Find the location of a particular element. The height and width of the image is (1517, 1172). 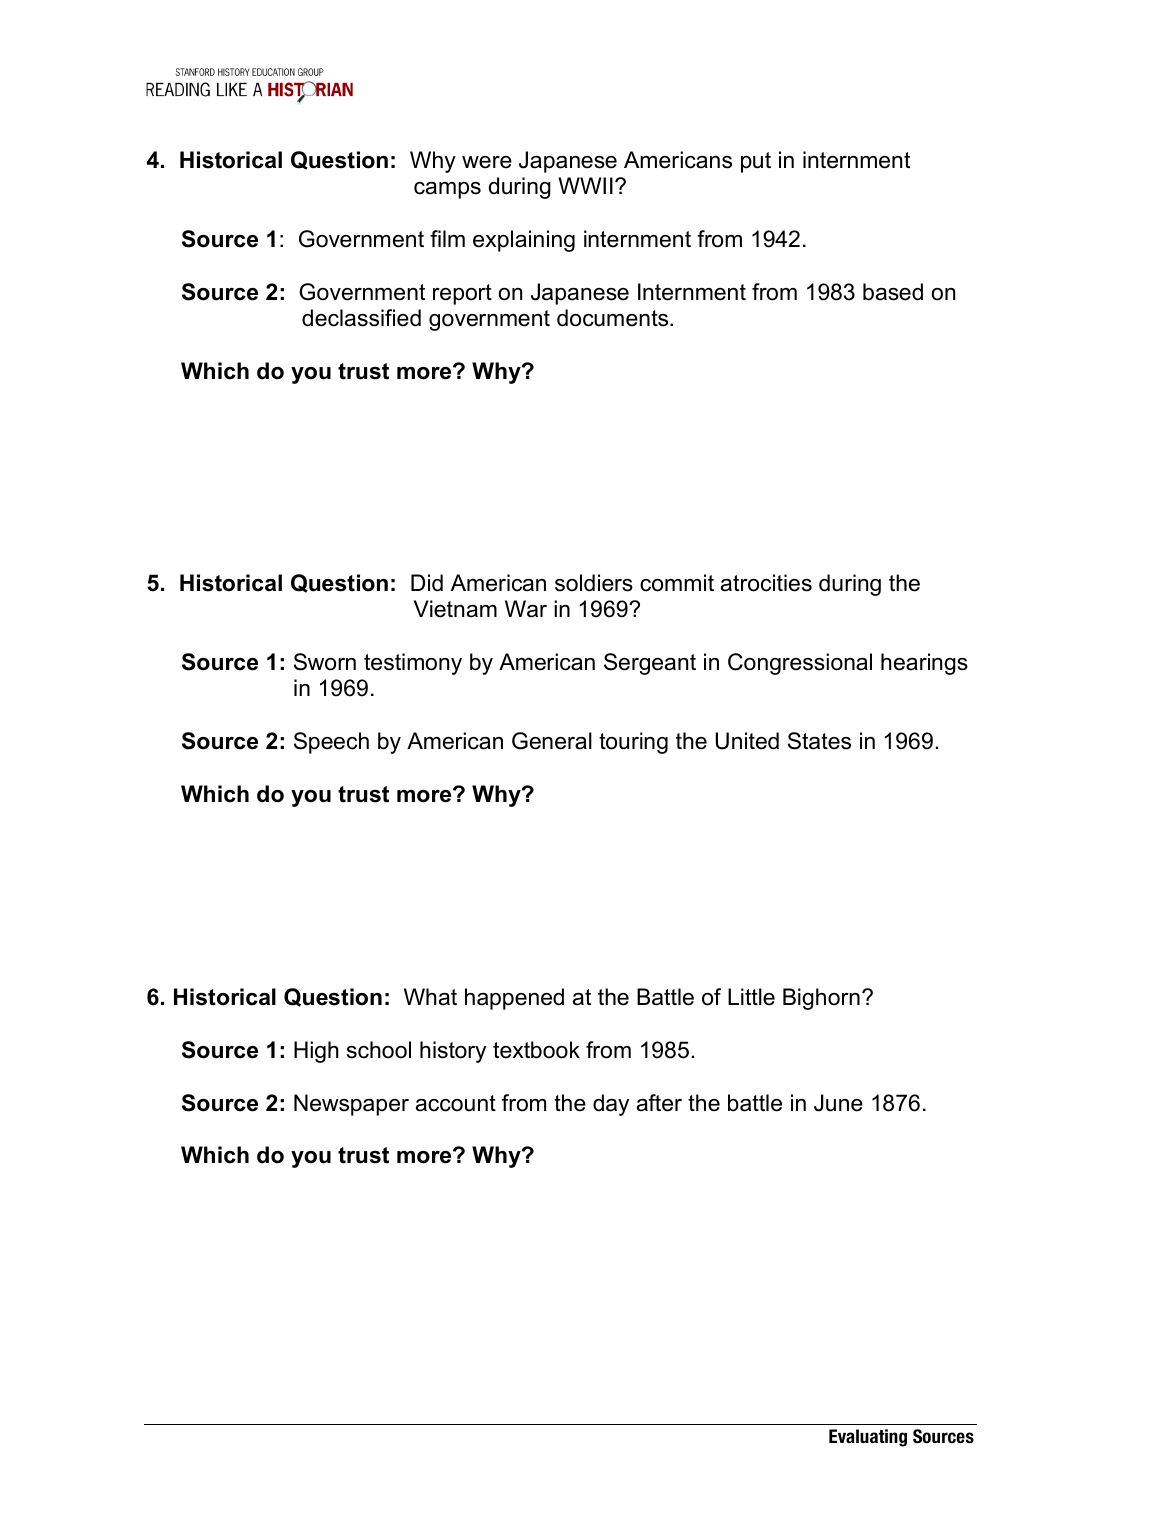

Sergeant is located at coordinates (650, 664).
